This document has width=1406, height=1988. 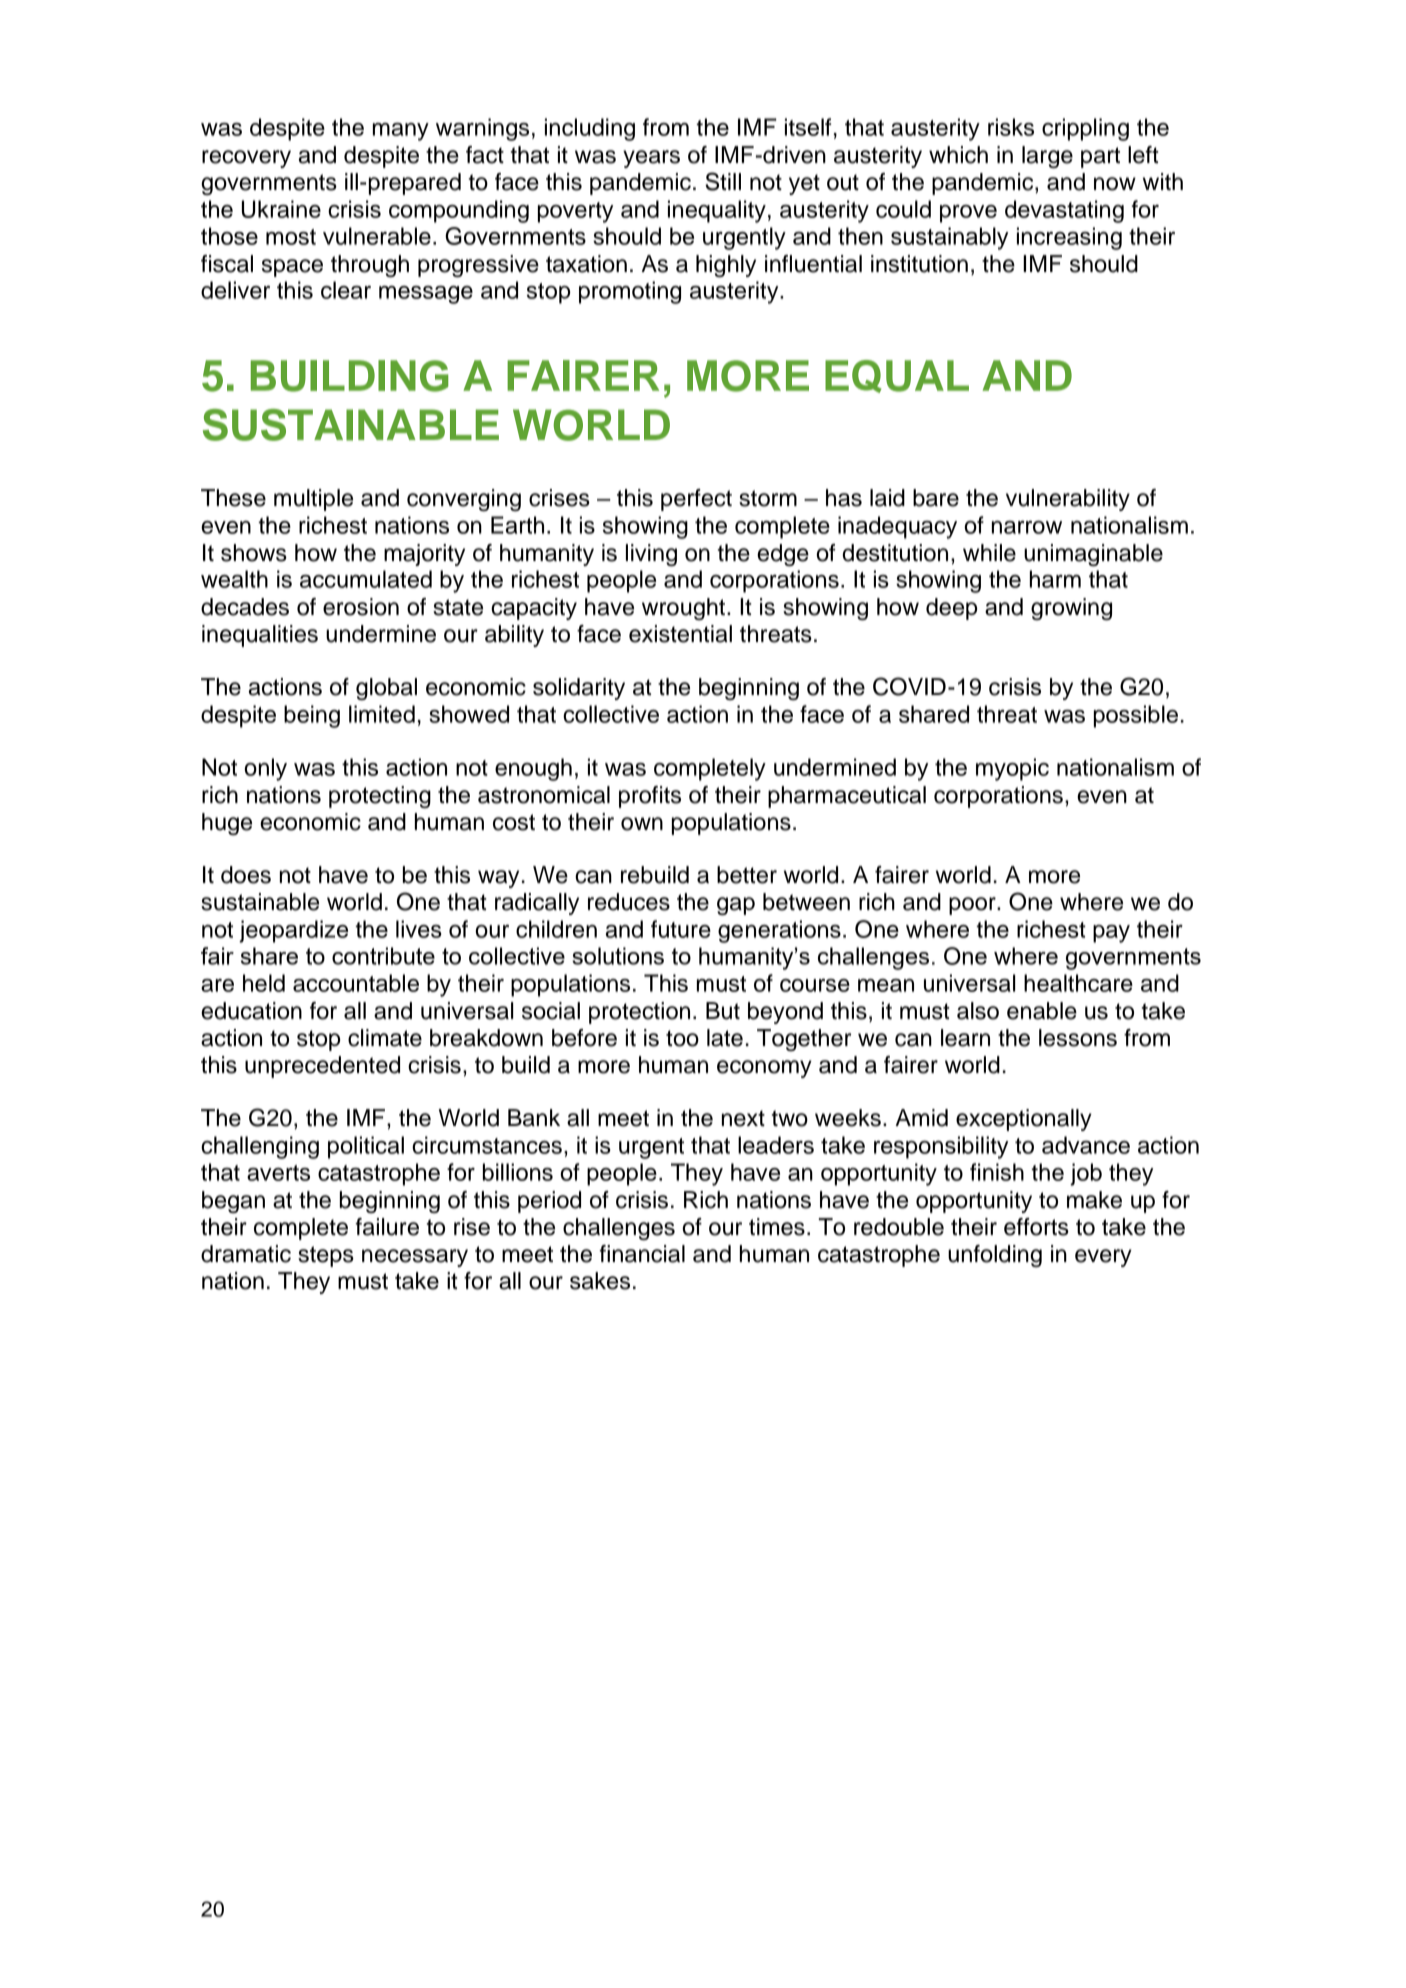 I want to click on steps, so click(x=326, y=1256).
